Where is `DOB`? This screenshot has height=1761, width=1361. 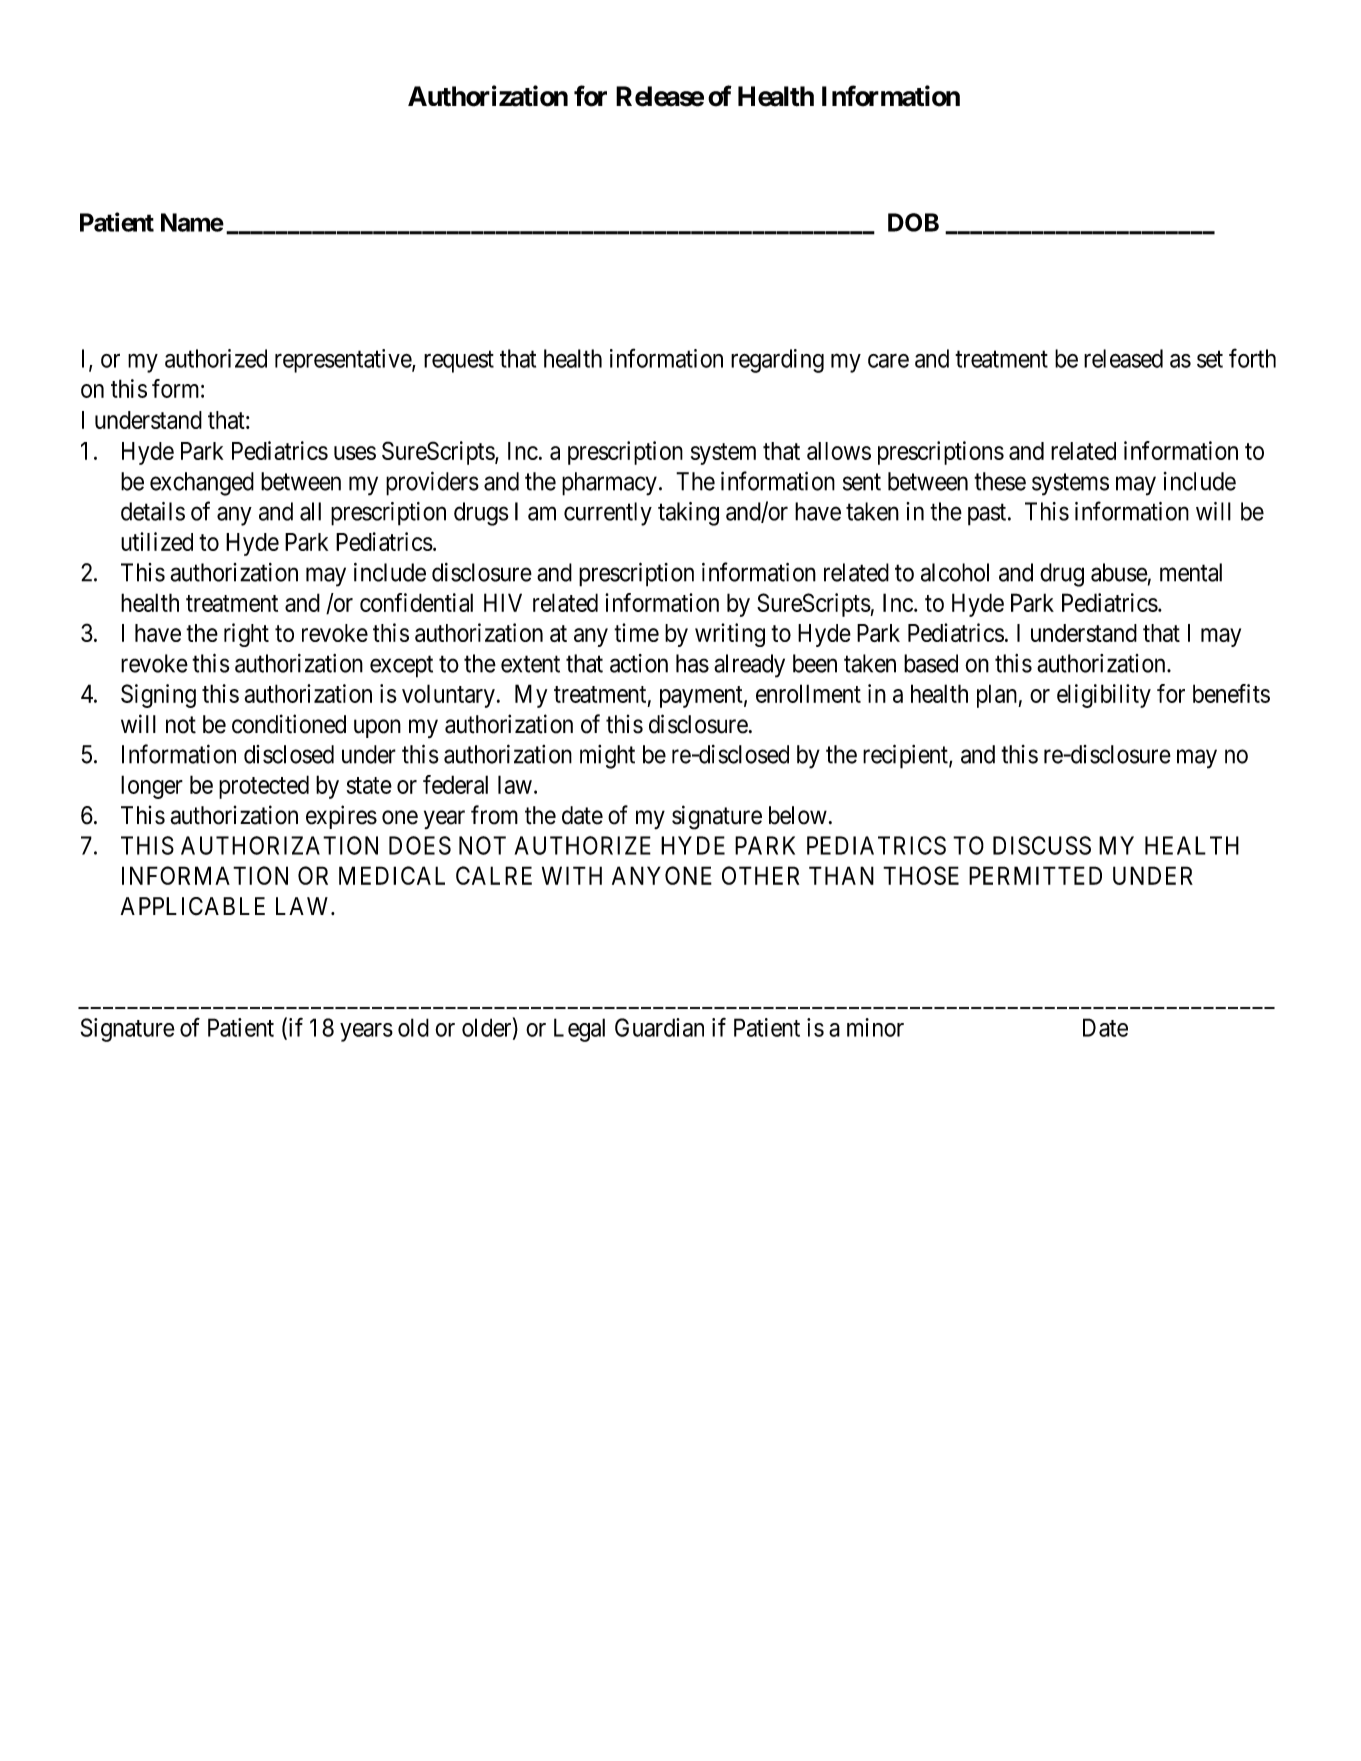 DOB is located at coordinates (913, 222).
